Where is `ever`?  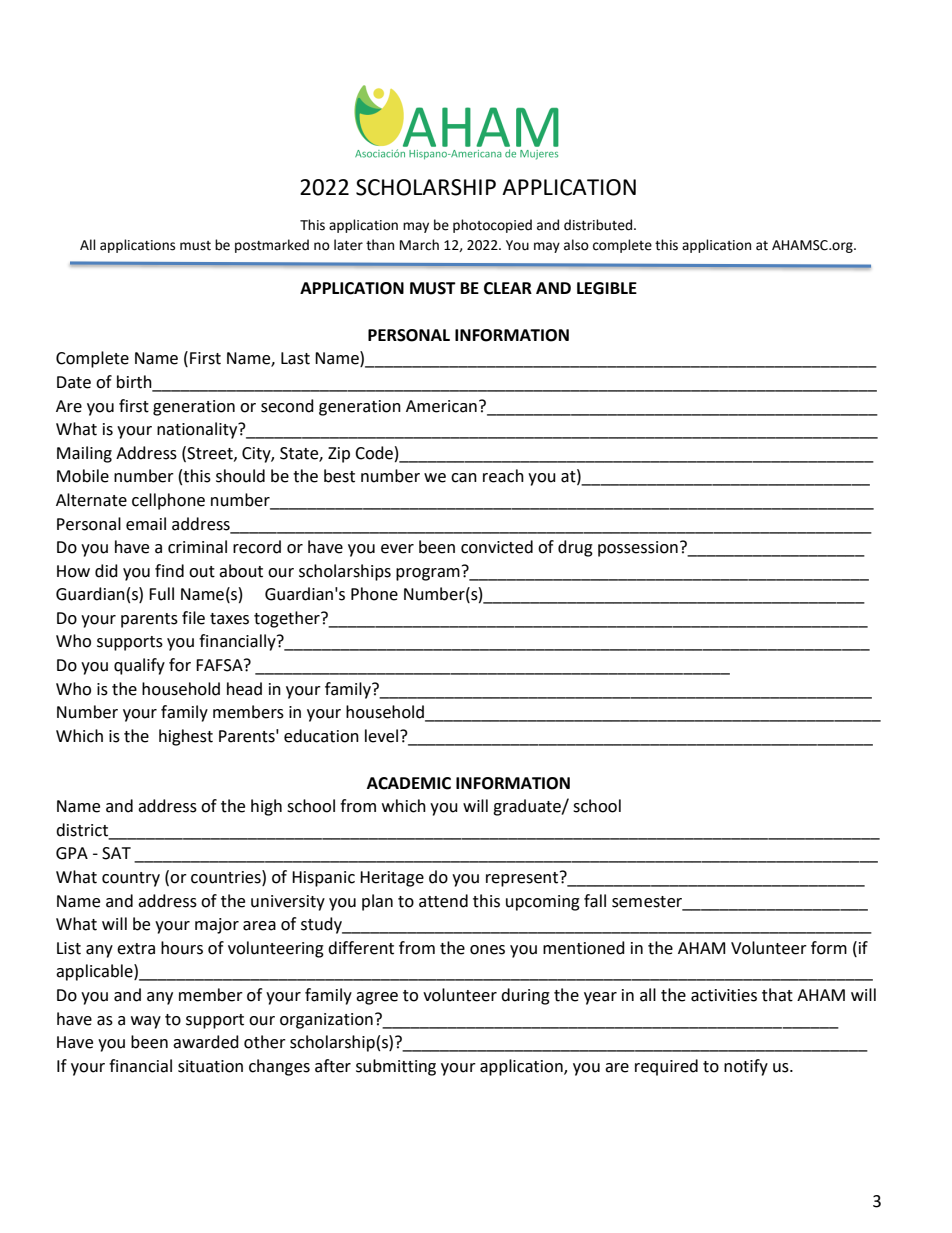 ever is located at coordinates (397, 549).
